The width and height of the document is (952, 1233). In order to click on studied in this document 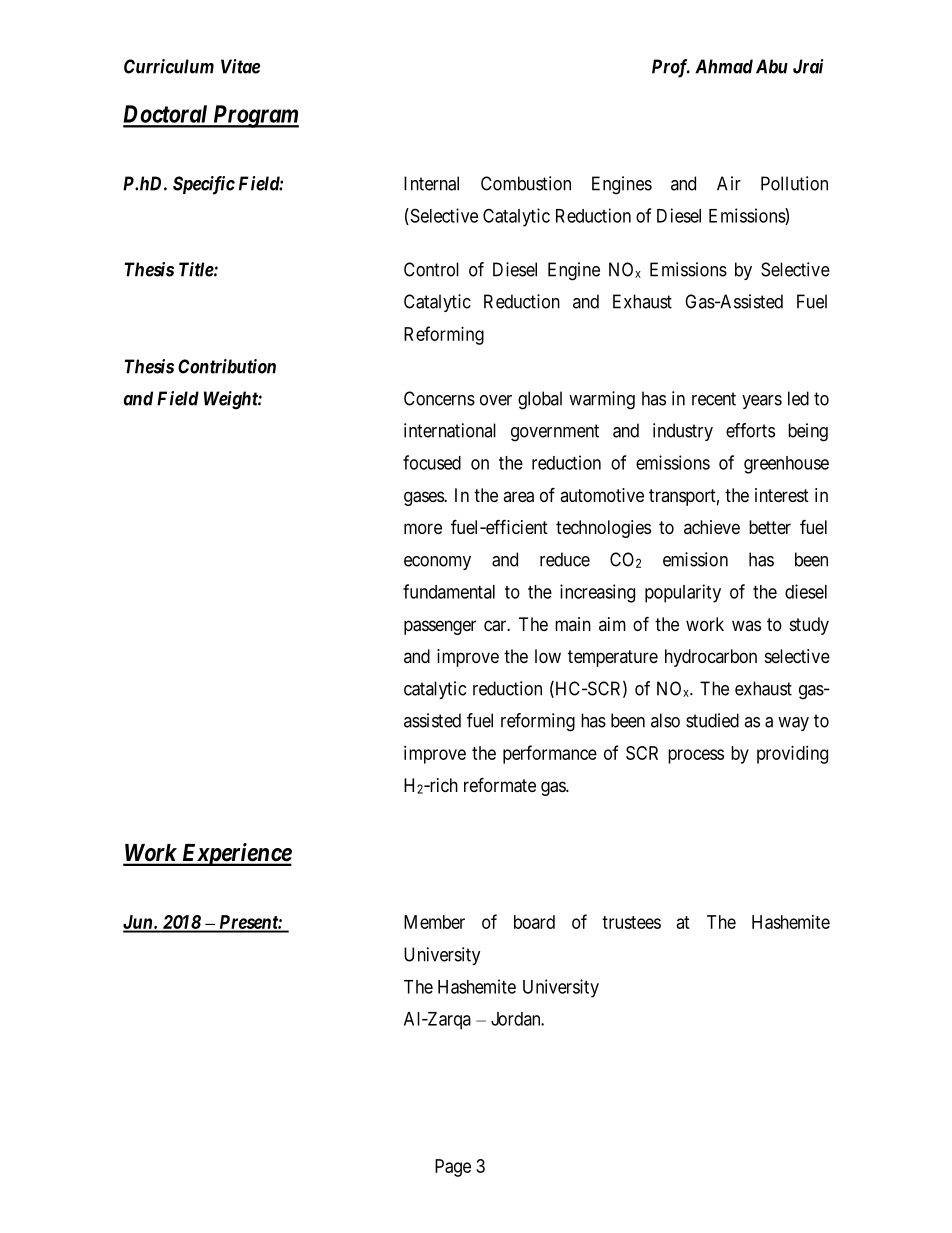, I will do `click(712, 720)`.
